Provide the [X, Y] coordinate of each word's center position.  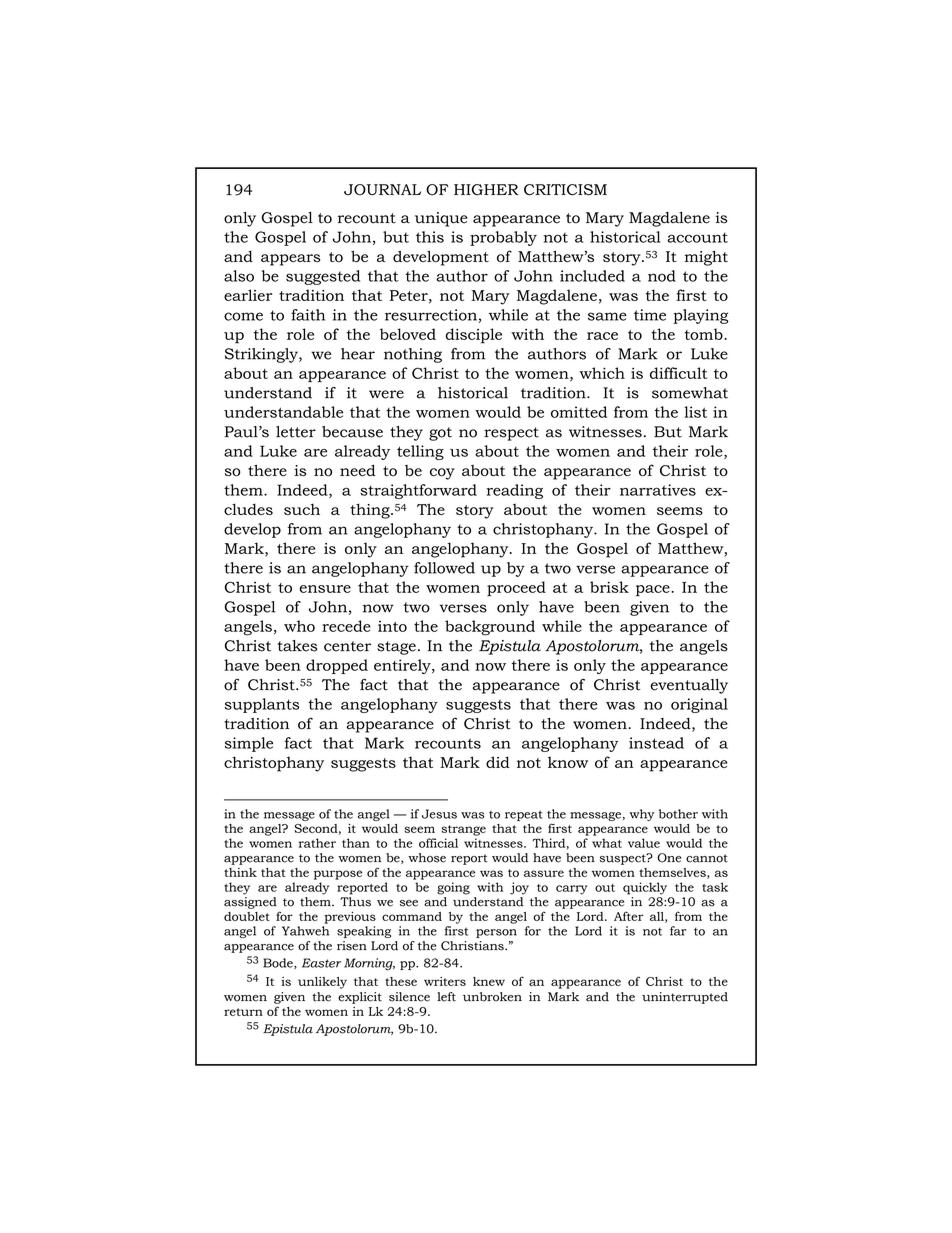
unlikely [322, 983]
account [697, 237]
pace [654, 590]
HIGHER [486, 190]
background [490, 628]
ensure [325, 589]
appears [290, 260]
